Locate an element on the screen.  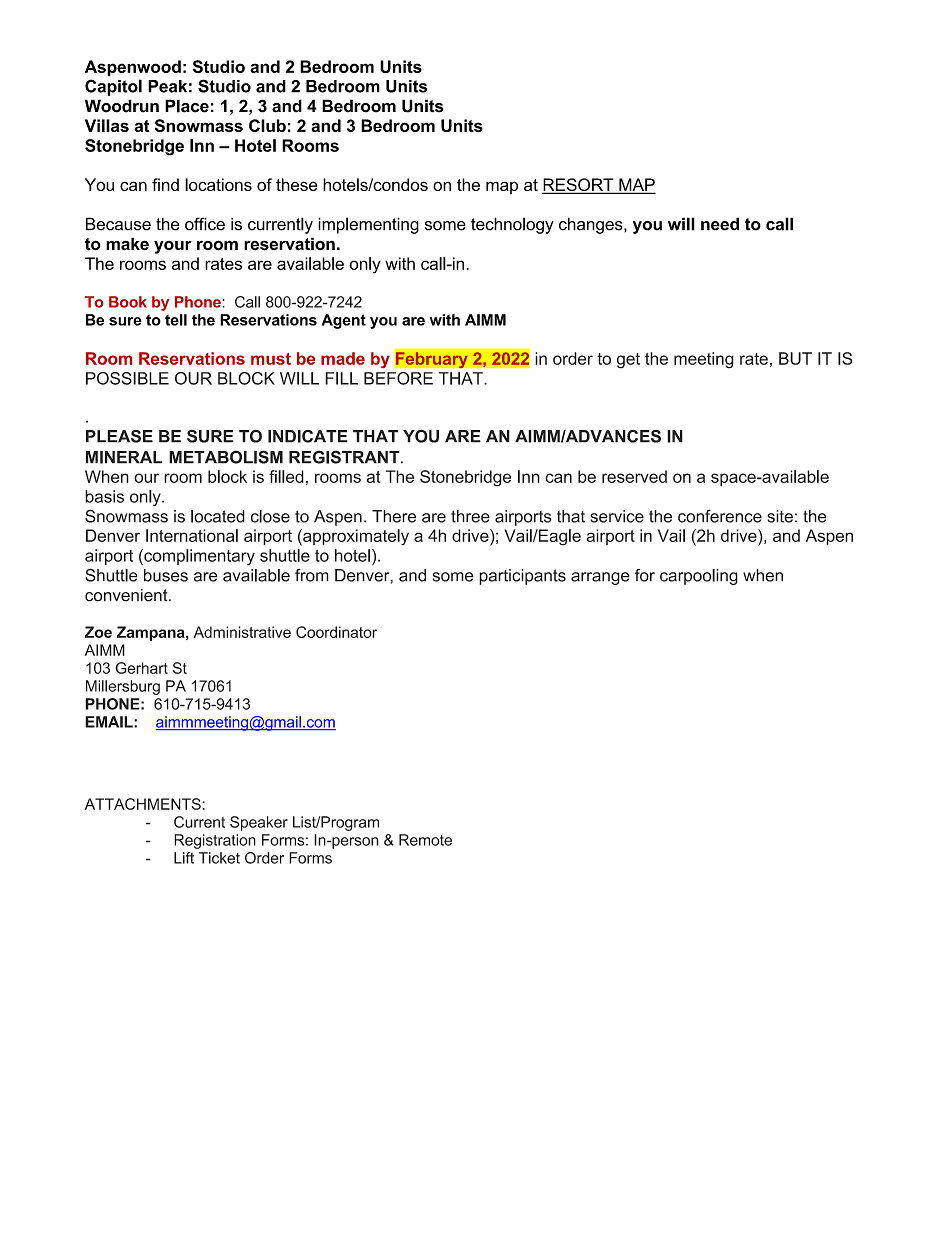
participants is located at coordinates (522, 577).
